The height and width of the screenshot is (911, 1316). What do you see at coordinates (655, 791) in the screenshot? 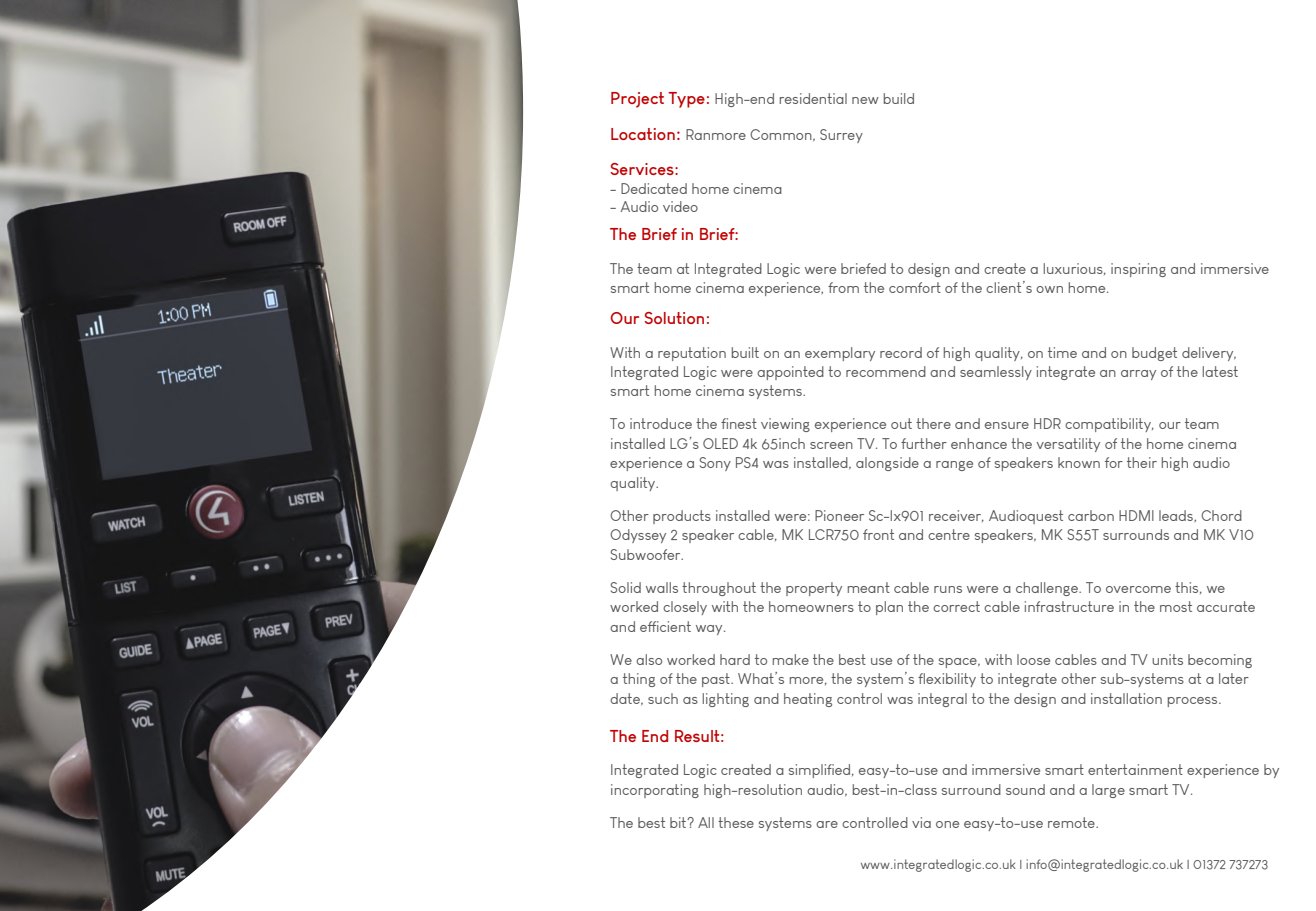
I see `incorporating` at bounding box center [655, 791].
